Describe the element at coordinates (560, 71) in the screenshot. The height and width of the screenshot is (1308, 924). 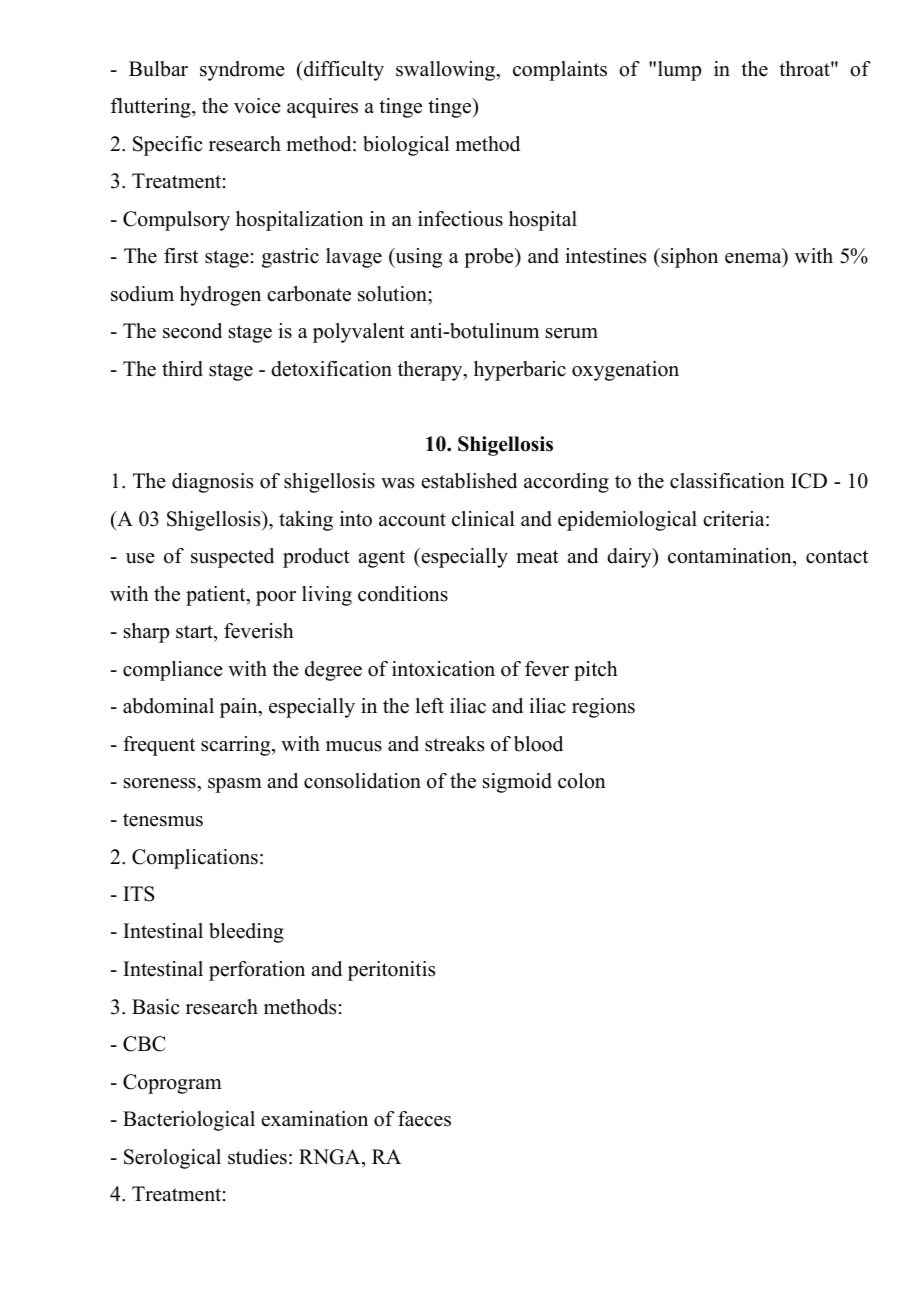
I see `complaints` at that location.
